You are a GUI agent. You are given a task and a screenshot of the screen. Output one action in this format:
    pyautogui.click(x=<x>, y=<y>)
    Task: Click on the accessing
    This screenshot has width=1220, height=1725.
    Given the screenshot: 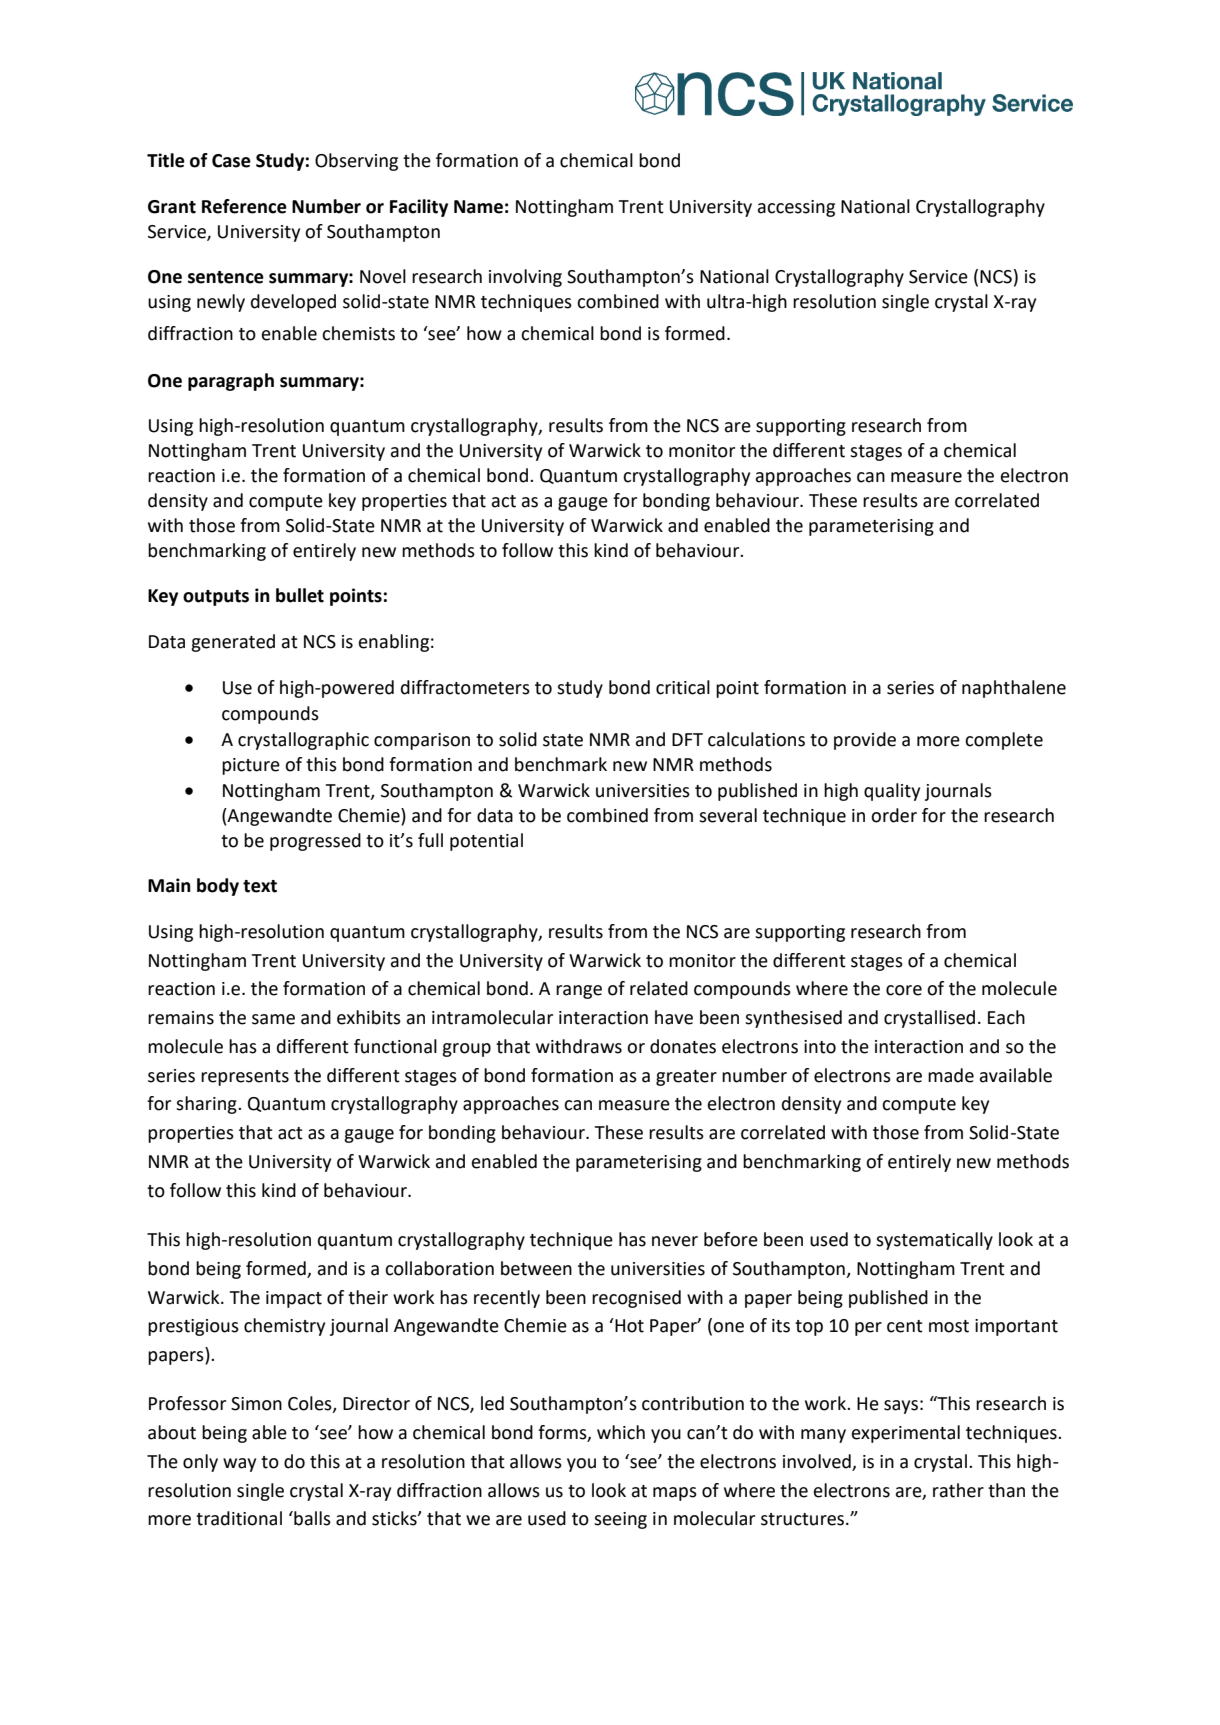 What is the action you would take?
    pyautogui.click(x=796, y=208)
